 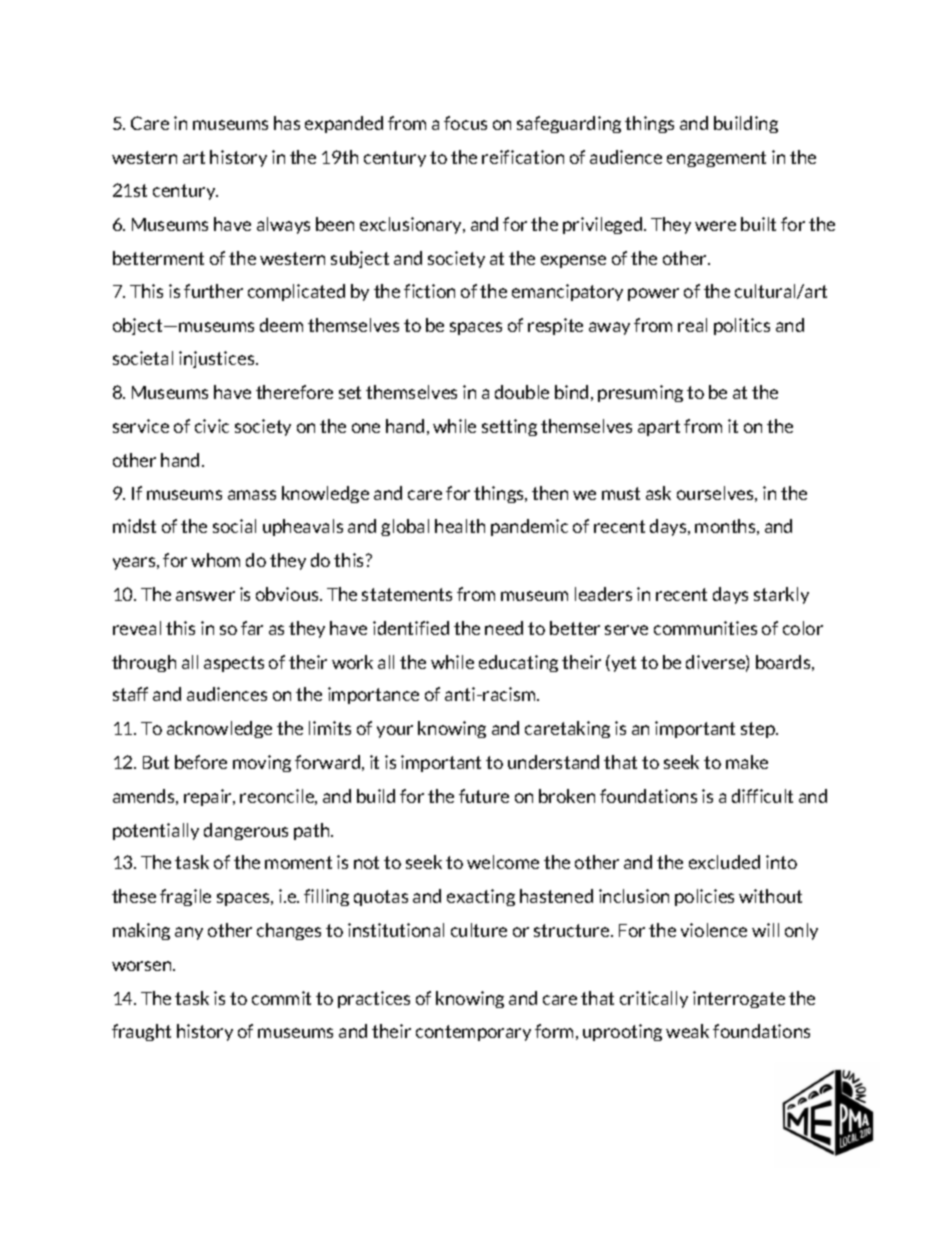 I want to click on starkly, so click(x=781, y=595).
